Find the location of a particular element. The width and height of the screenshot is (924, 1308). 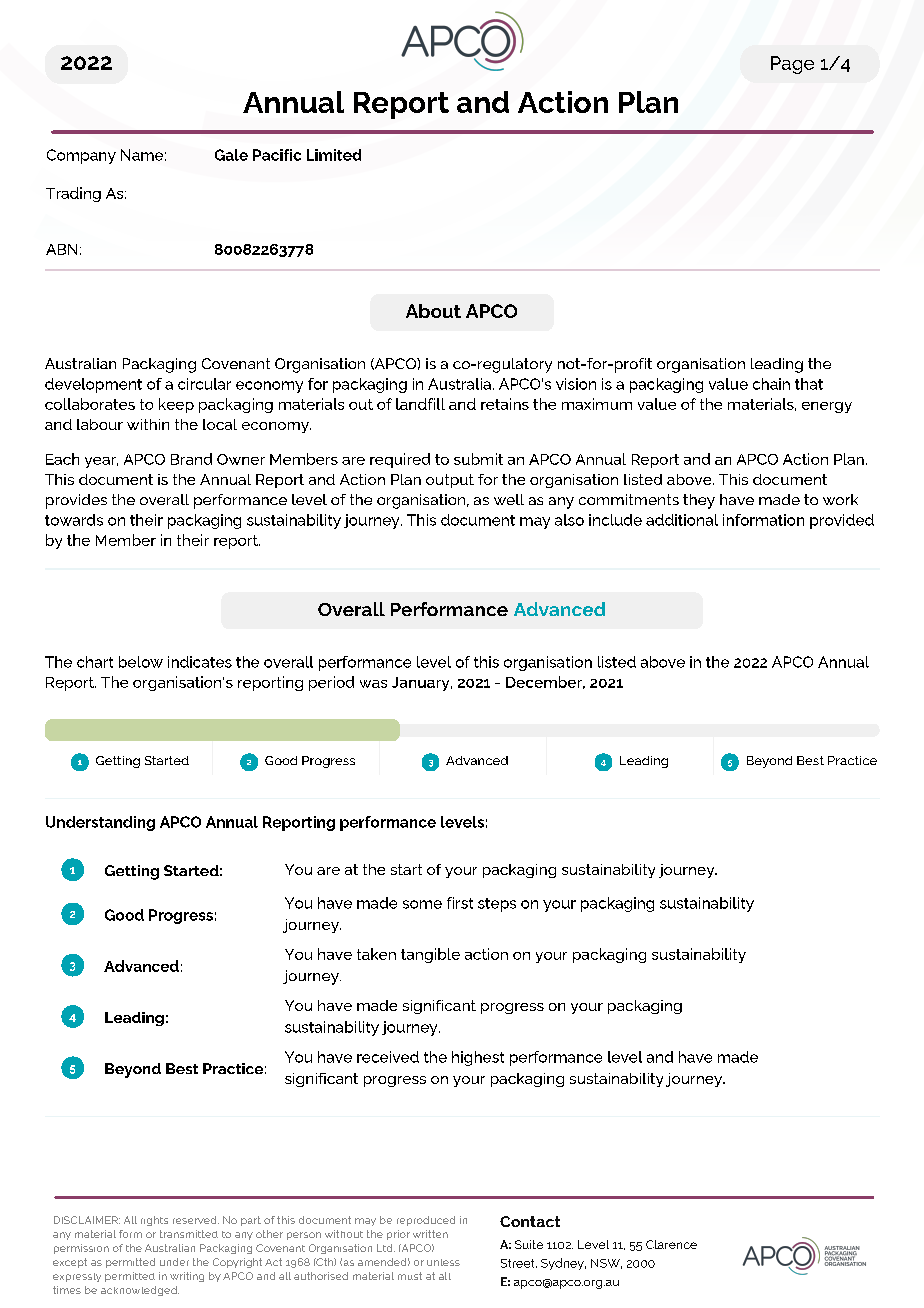

chain is located at coordinates (771, 384).
